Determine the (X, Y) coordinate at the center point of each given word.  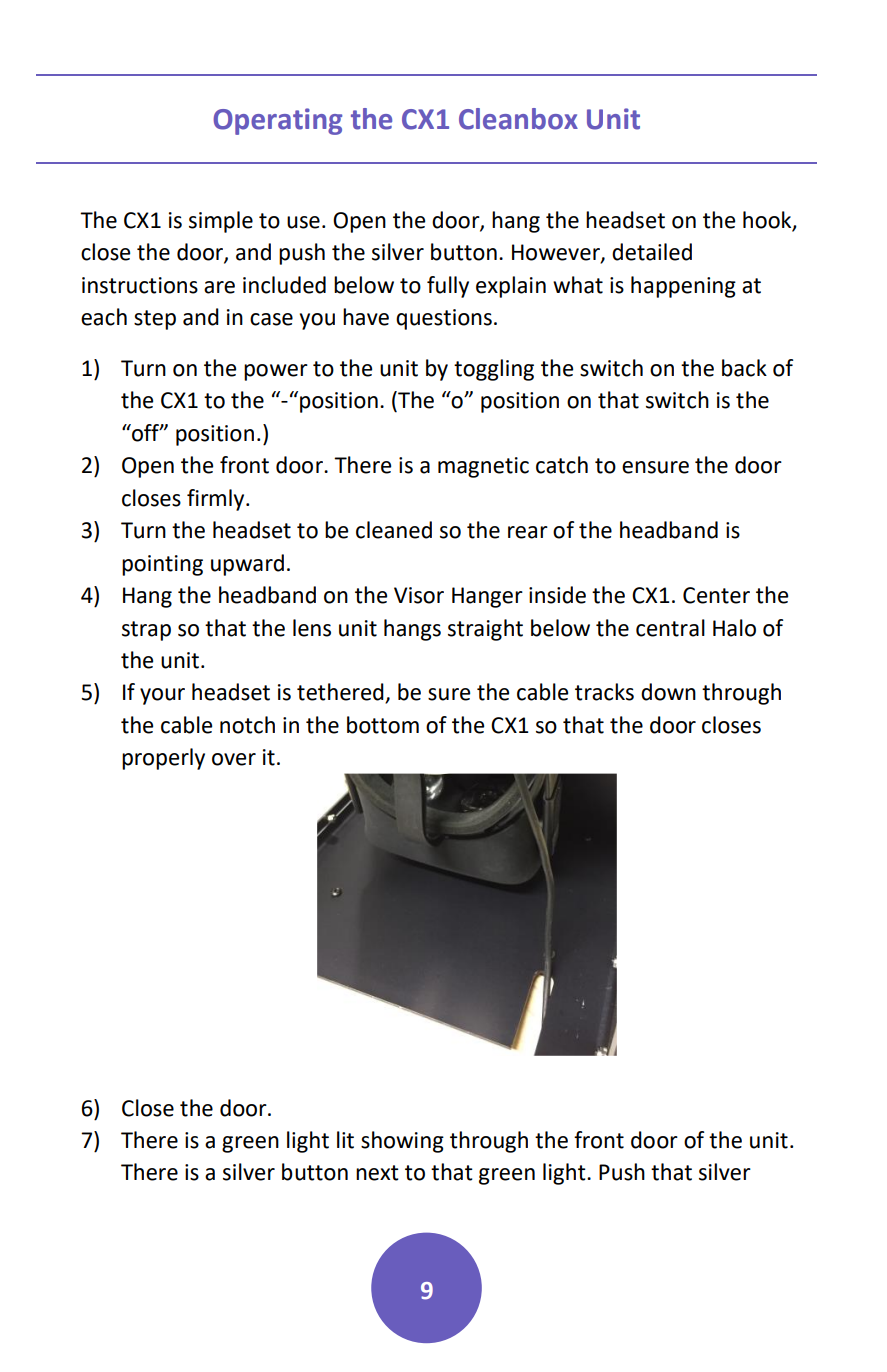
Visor (419, 595)
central (670, 628)
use (303, 222)
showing (402, 1142)
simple (221, 222)
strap (146, 631)
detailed (652, 252)
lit (345, 1140)
